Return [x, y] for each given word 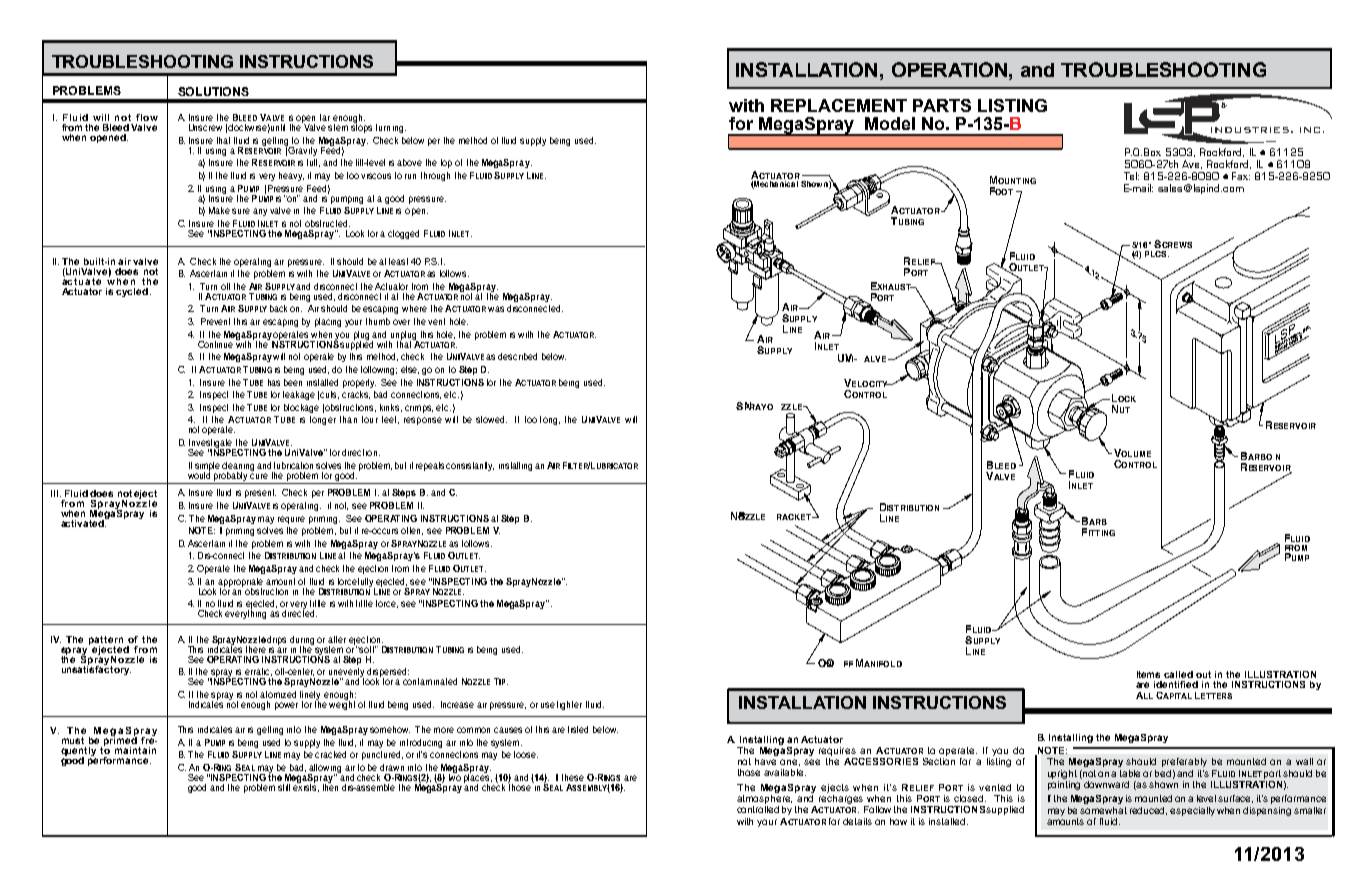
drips [276, 640]
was [496, 309]
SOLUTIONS [213, 91]
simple [207, 467]
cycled [132, 292]
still [284, 787]
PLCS [1157, 254]
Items [1148, 674]
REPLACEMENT [839, 105]
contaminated [430, 681]
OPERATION [951, 69]
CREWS [1177, 245]
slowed [491, 419]
